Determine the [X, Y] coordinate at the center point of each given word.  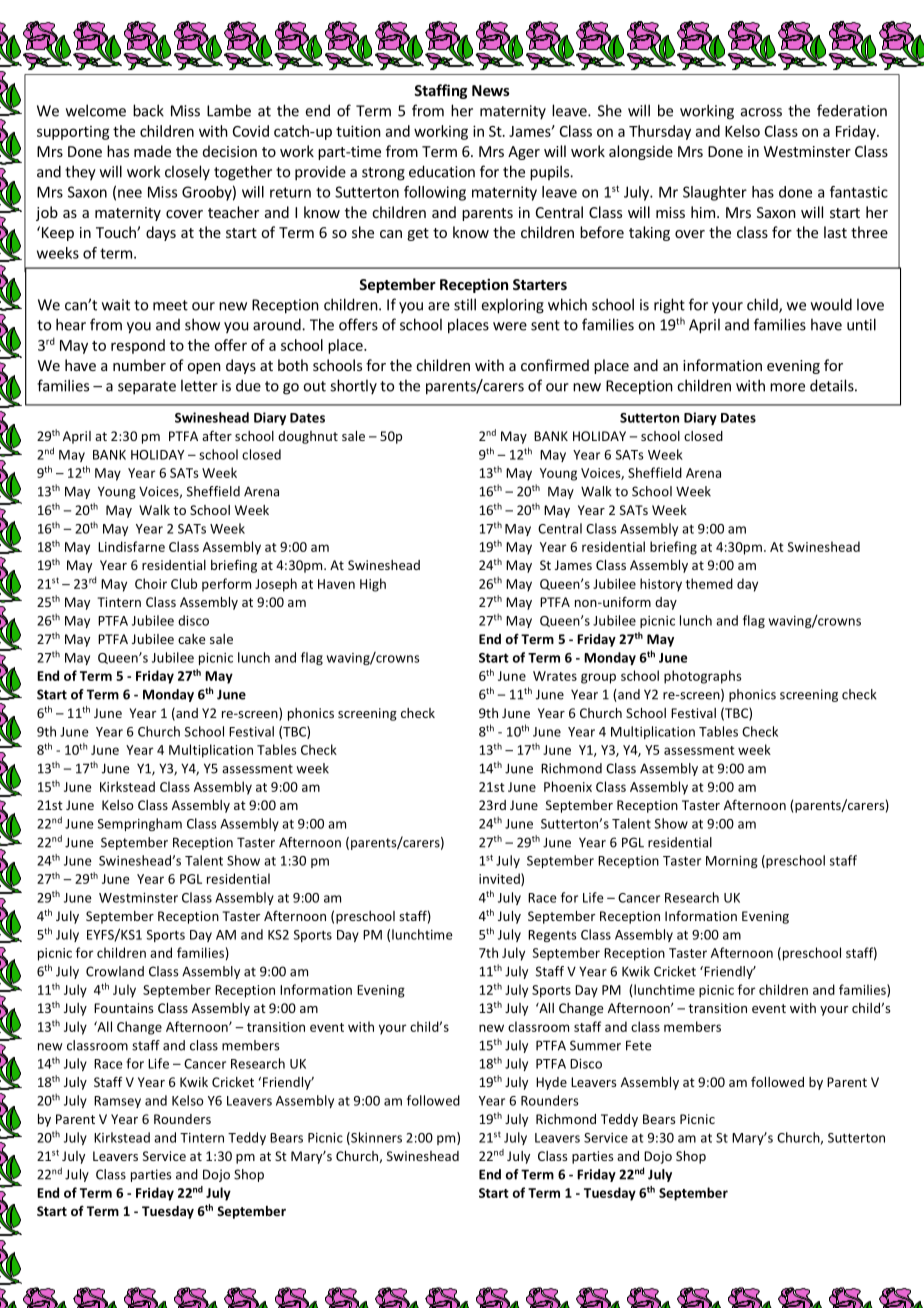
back [148, 110]
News [491, 90]
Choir [151, 583]
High [373, 585]
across [761, 112]
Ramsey [117, 1102]
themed [709, 583]
